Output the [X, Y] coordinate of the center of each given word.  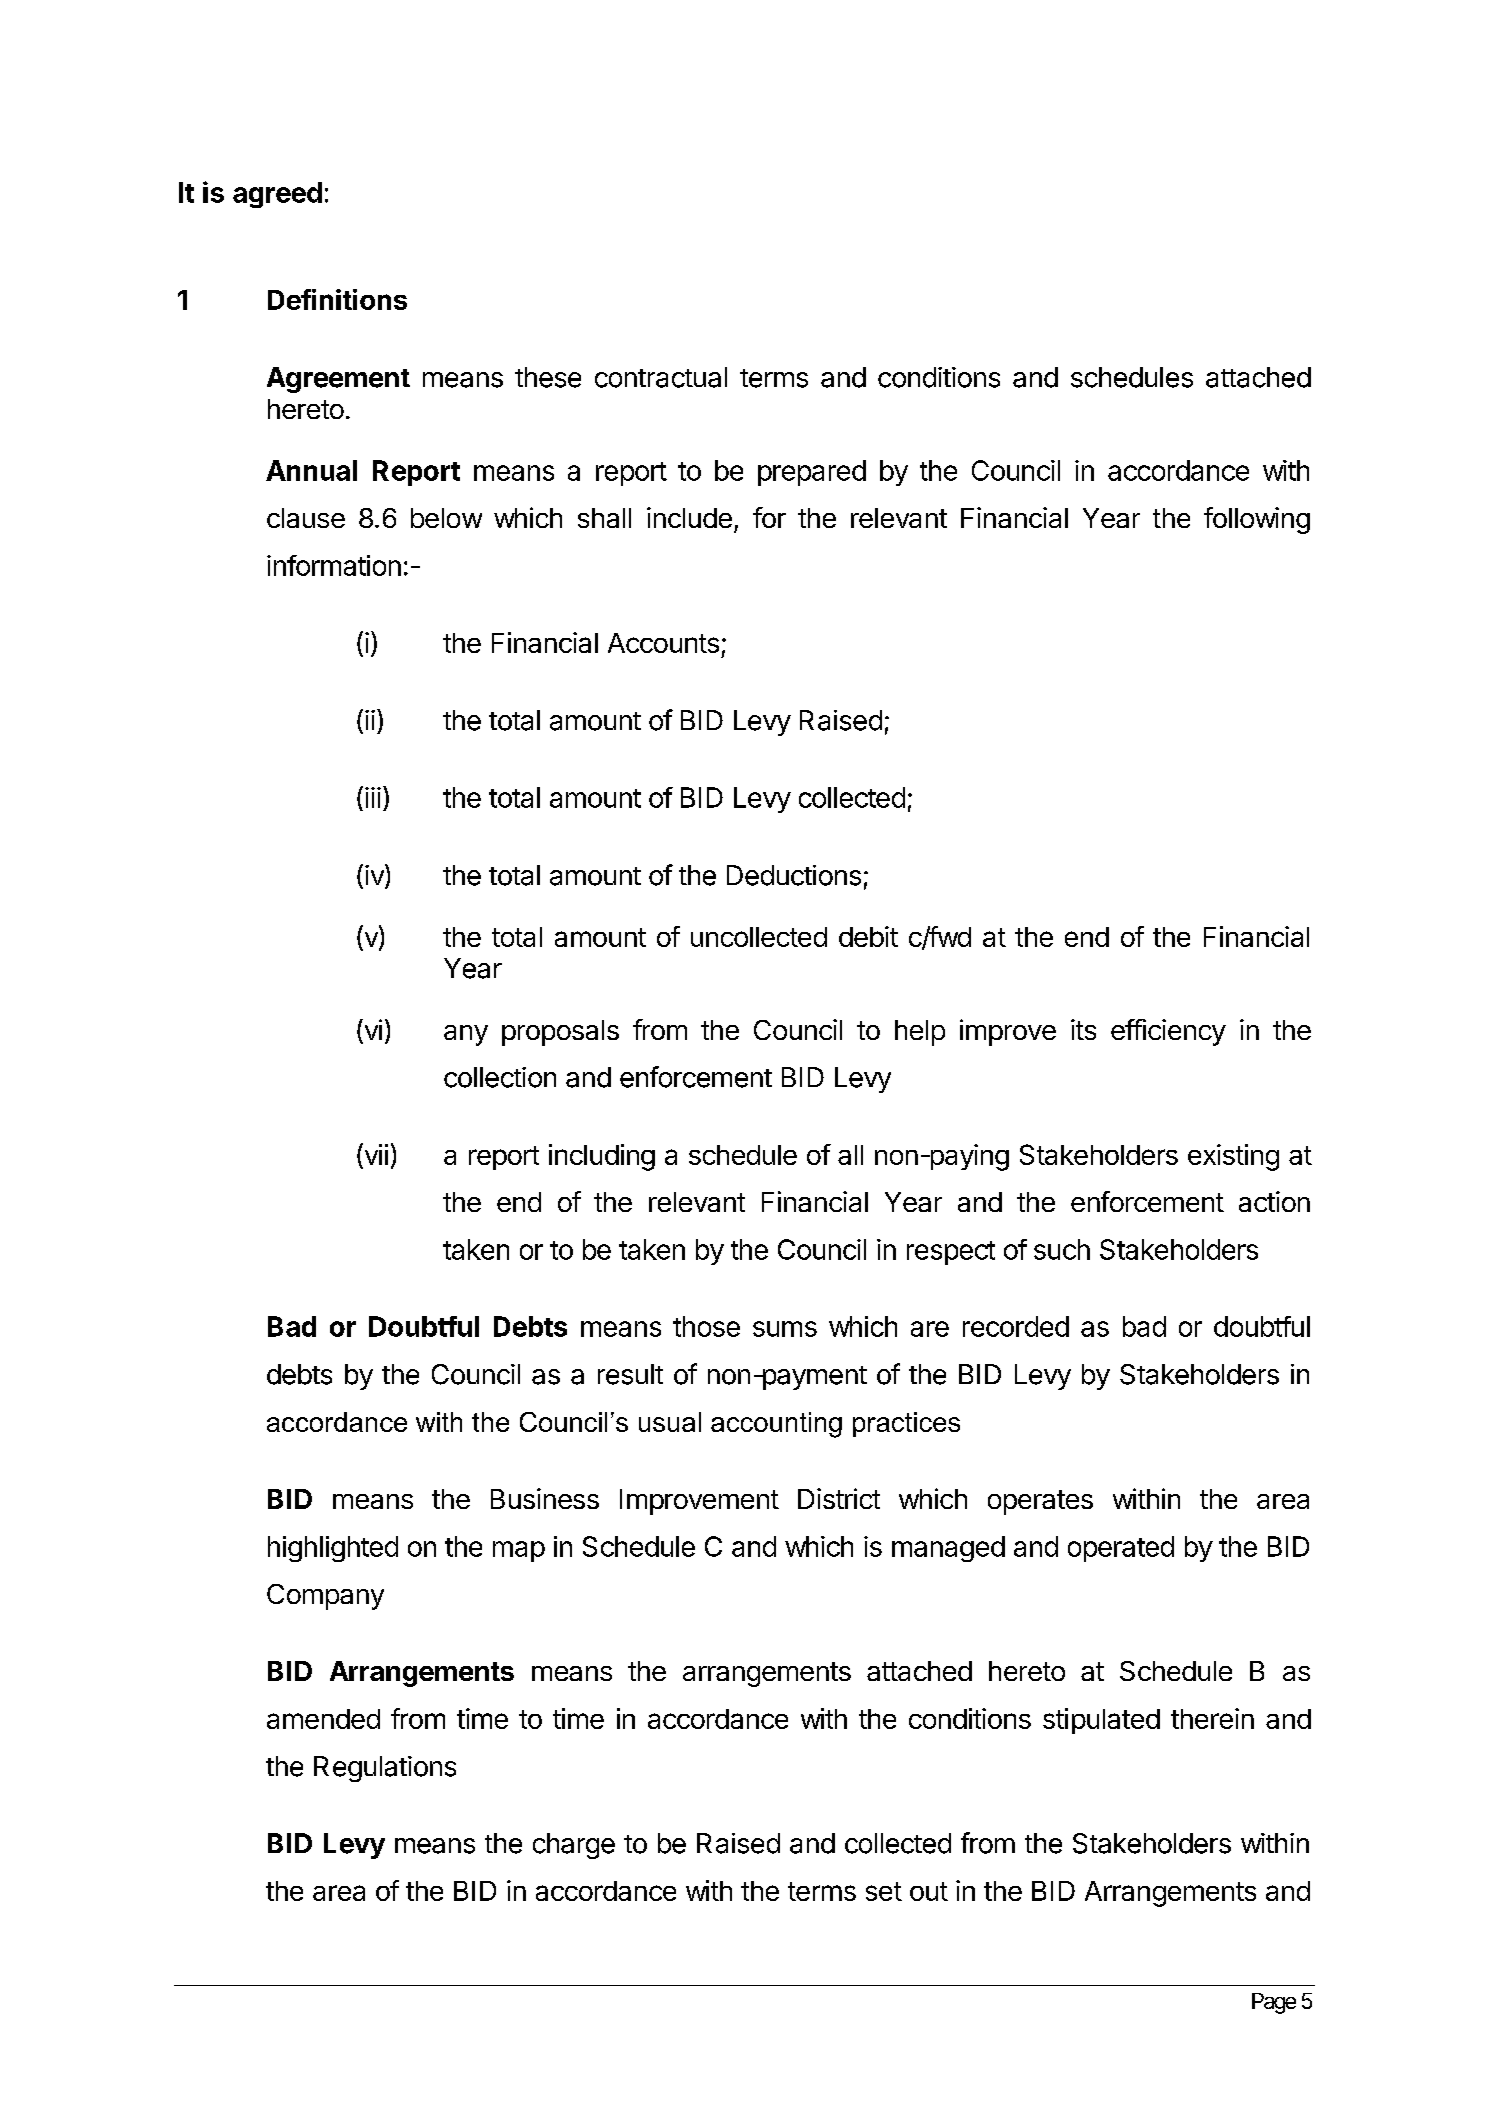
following [1257, 520]
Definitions [337, 299]
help [920, 1033]
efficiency [1168, 1032]
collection [500, 1077]
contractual [661, 377]
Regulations [385, 1769]
